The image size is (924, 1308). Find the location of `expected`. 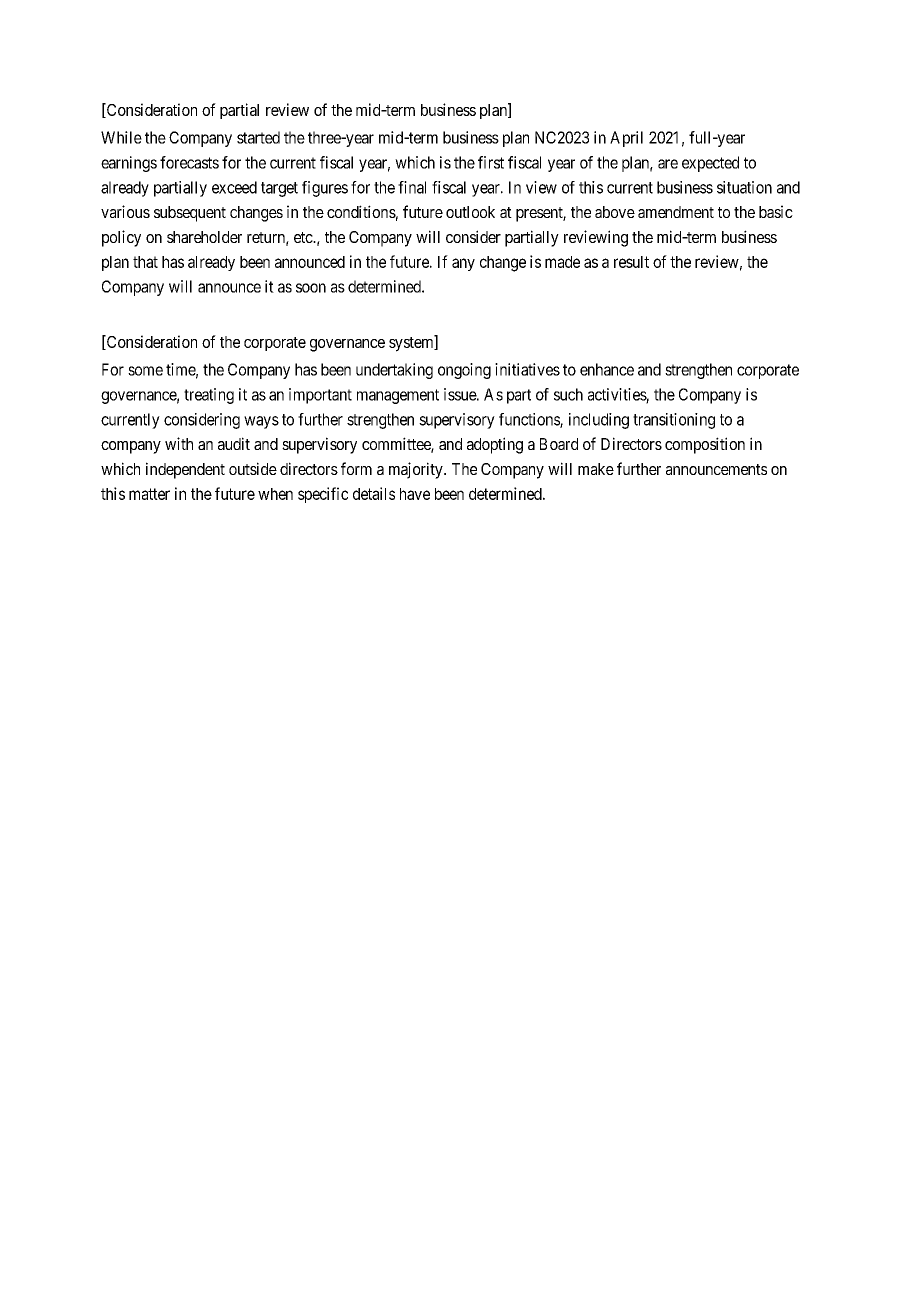

expected is located at coordinates (710, 164).
